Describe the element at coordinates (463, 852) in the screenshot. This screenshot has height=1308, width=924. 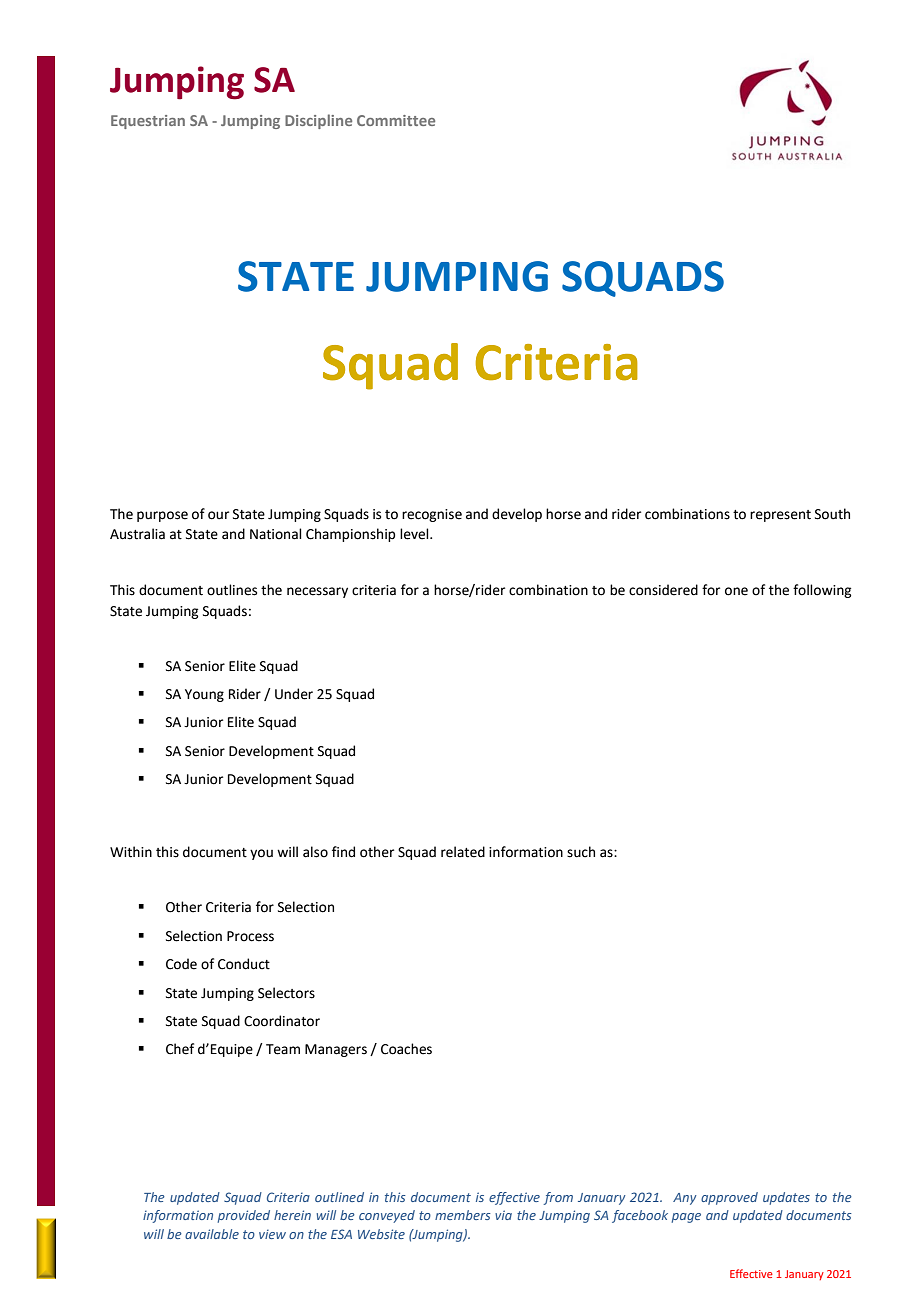
I see `related` at that location.
